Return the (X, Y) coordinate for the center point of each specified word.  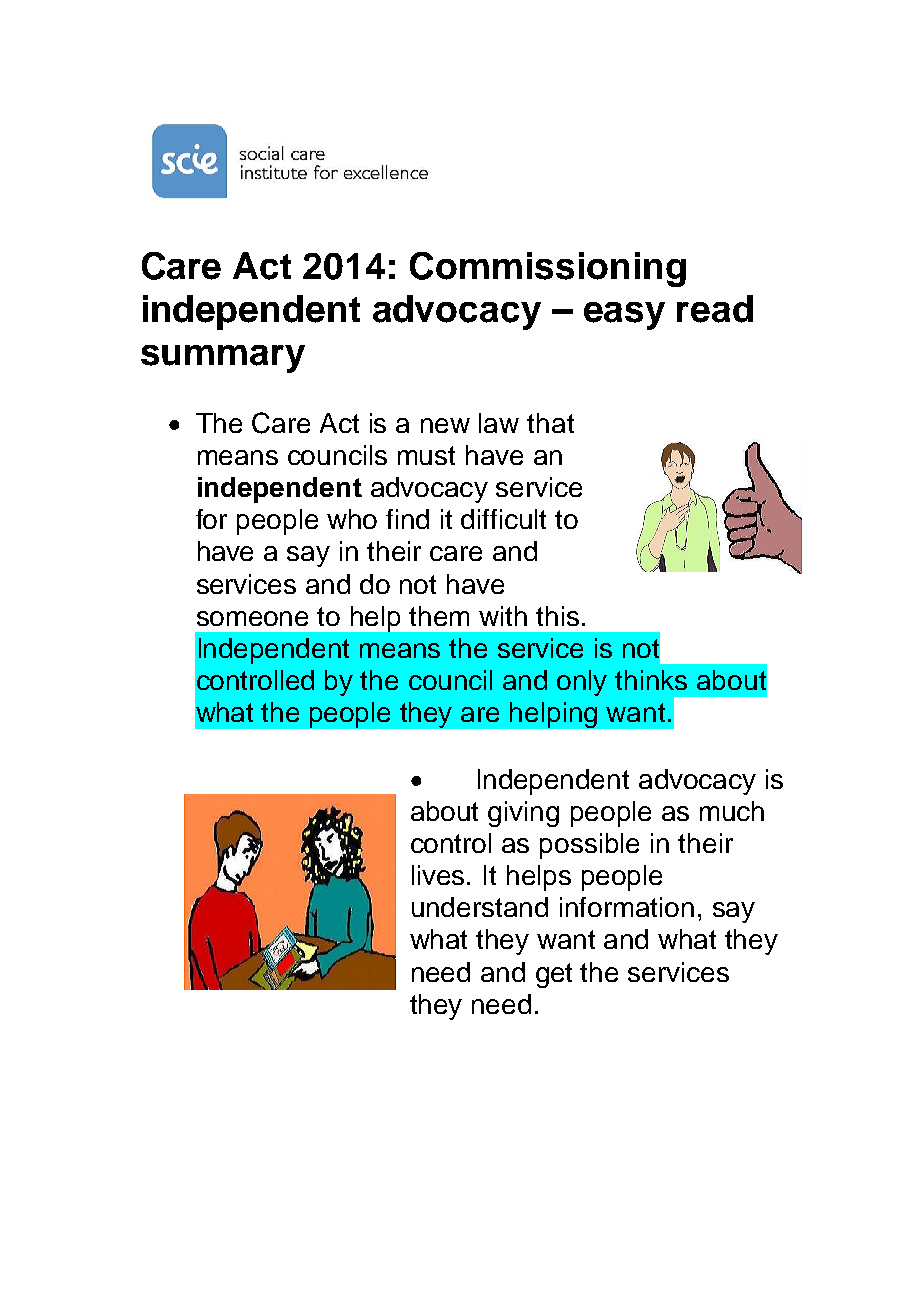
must (426, 455)
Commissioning (548, 269)
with (503, 616)
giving (523, 814)
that (550, 423)
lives (440, 875)
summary (223, 359)
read (715, 309)
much (732, 811)
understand (480, 907)
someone (252, 618)
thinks (651, 680)
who (352, 519)
